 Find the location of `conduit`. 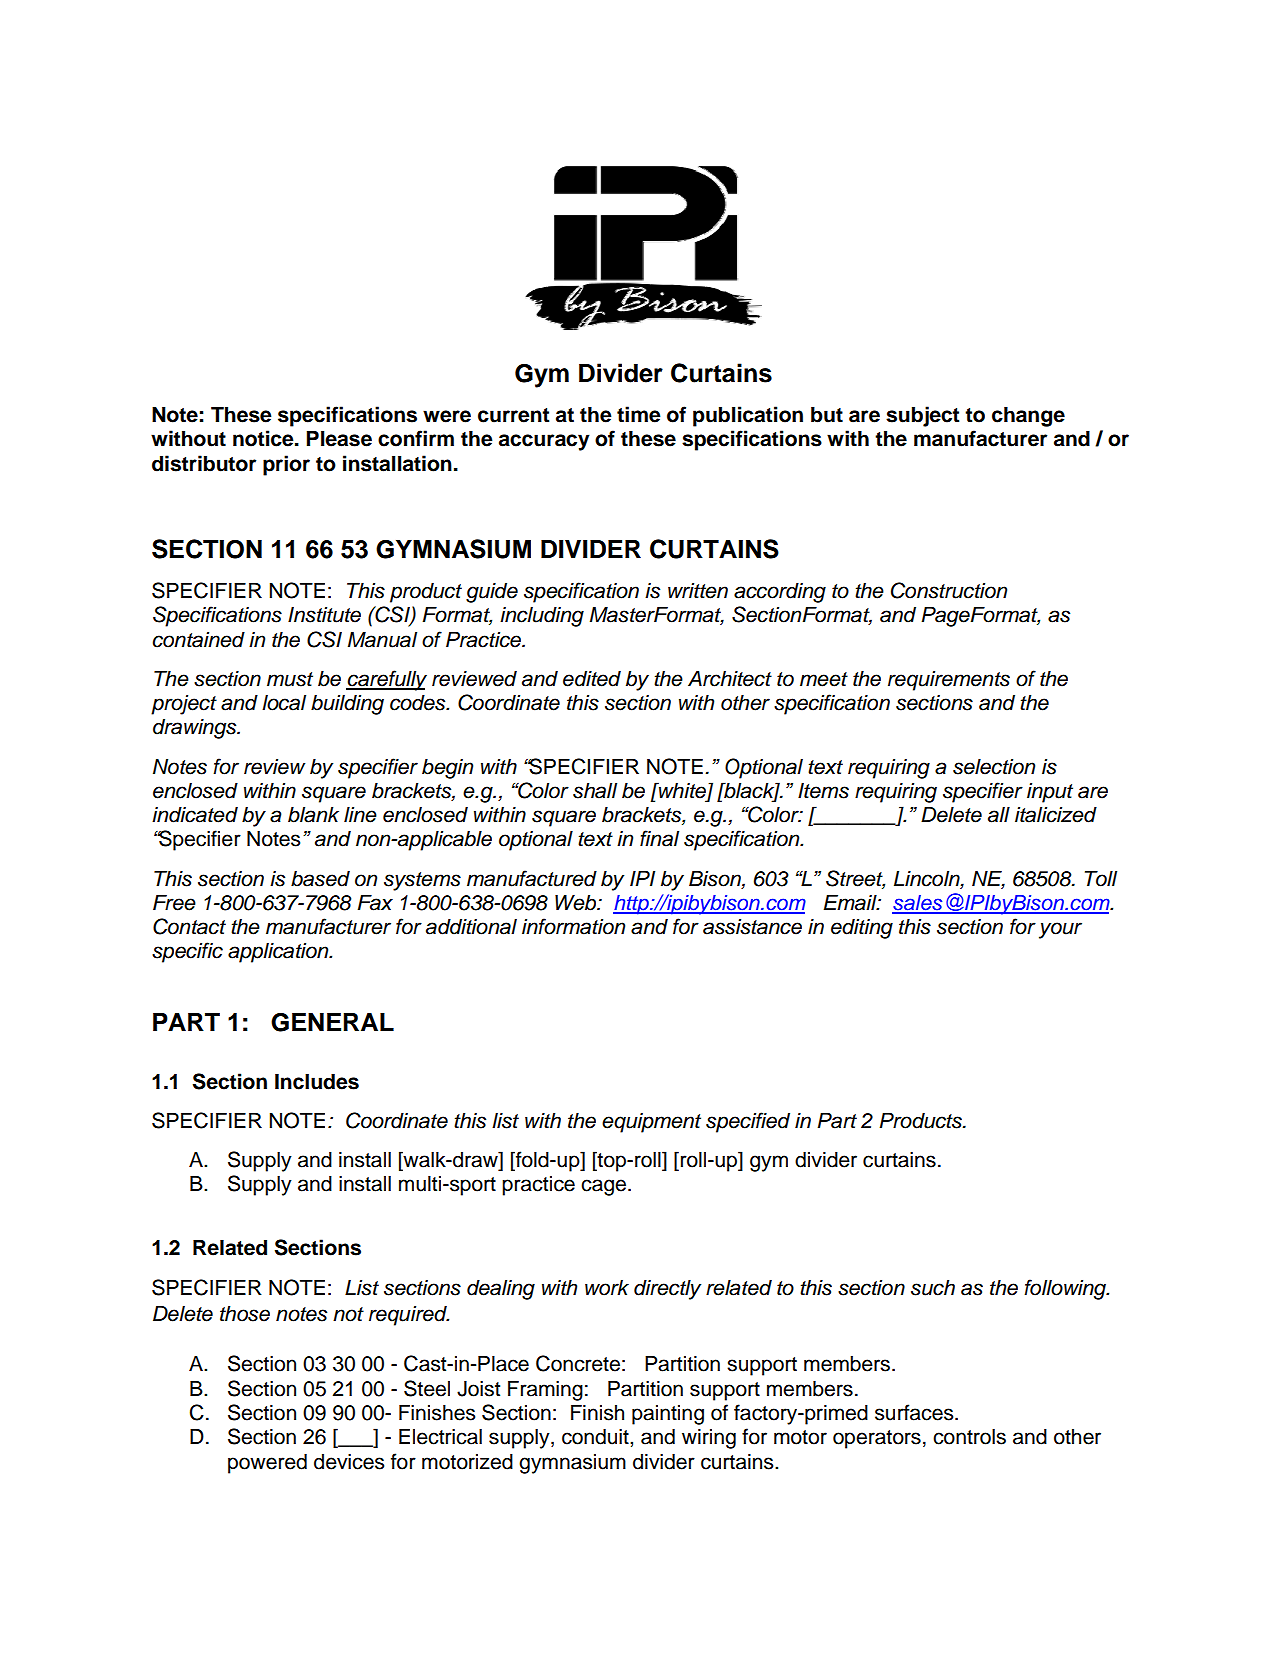

conduit is located at coordinates (596, 1437).
